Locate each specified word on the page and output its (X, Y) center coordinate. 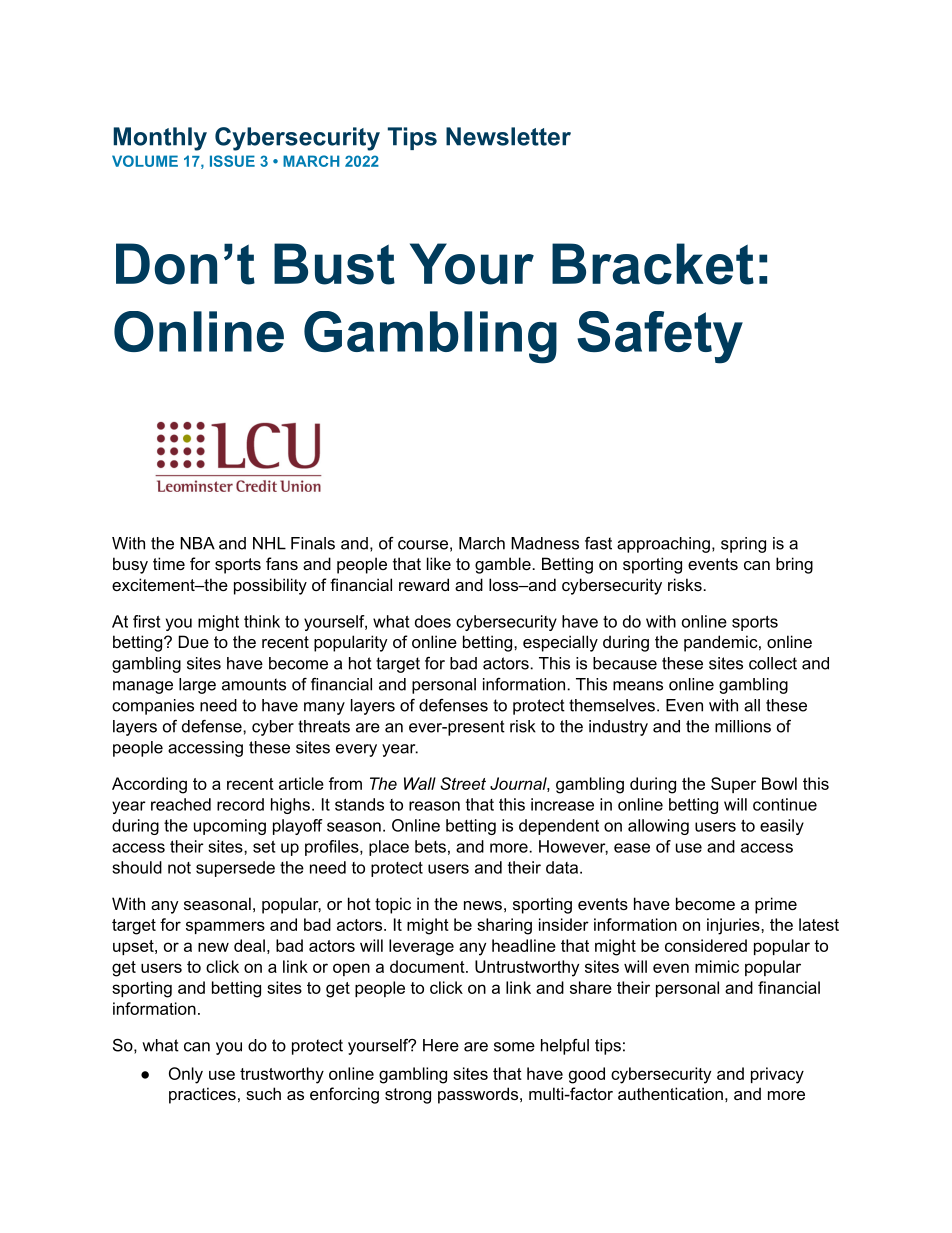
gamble (504, 565)
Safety (660, 337)
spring (743, 545)
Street (463, 783)
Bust (334, 264)
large (197, 686)
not (179, 868)
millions (743, 726)
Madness (545, 543)
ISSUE (232, 161)
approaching (663, 545)
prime (776, 905)
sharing (504, 926)
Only (186, 1075)
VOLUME (145, 161)
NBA (197, 543)
